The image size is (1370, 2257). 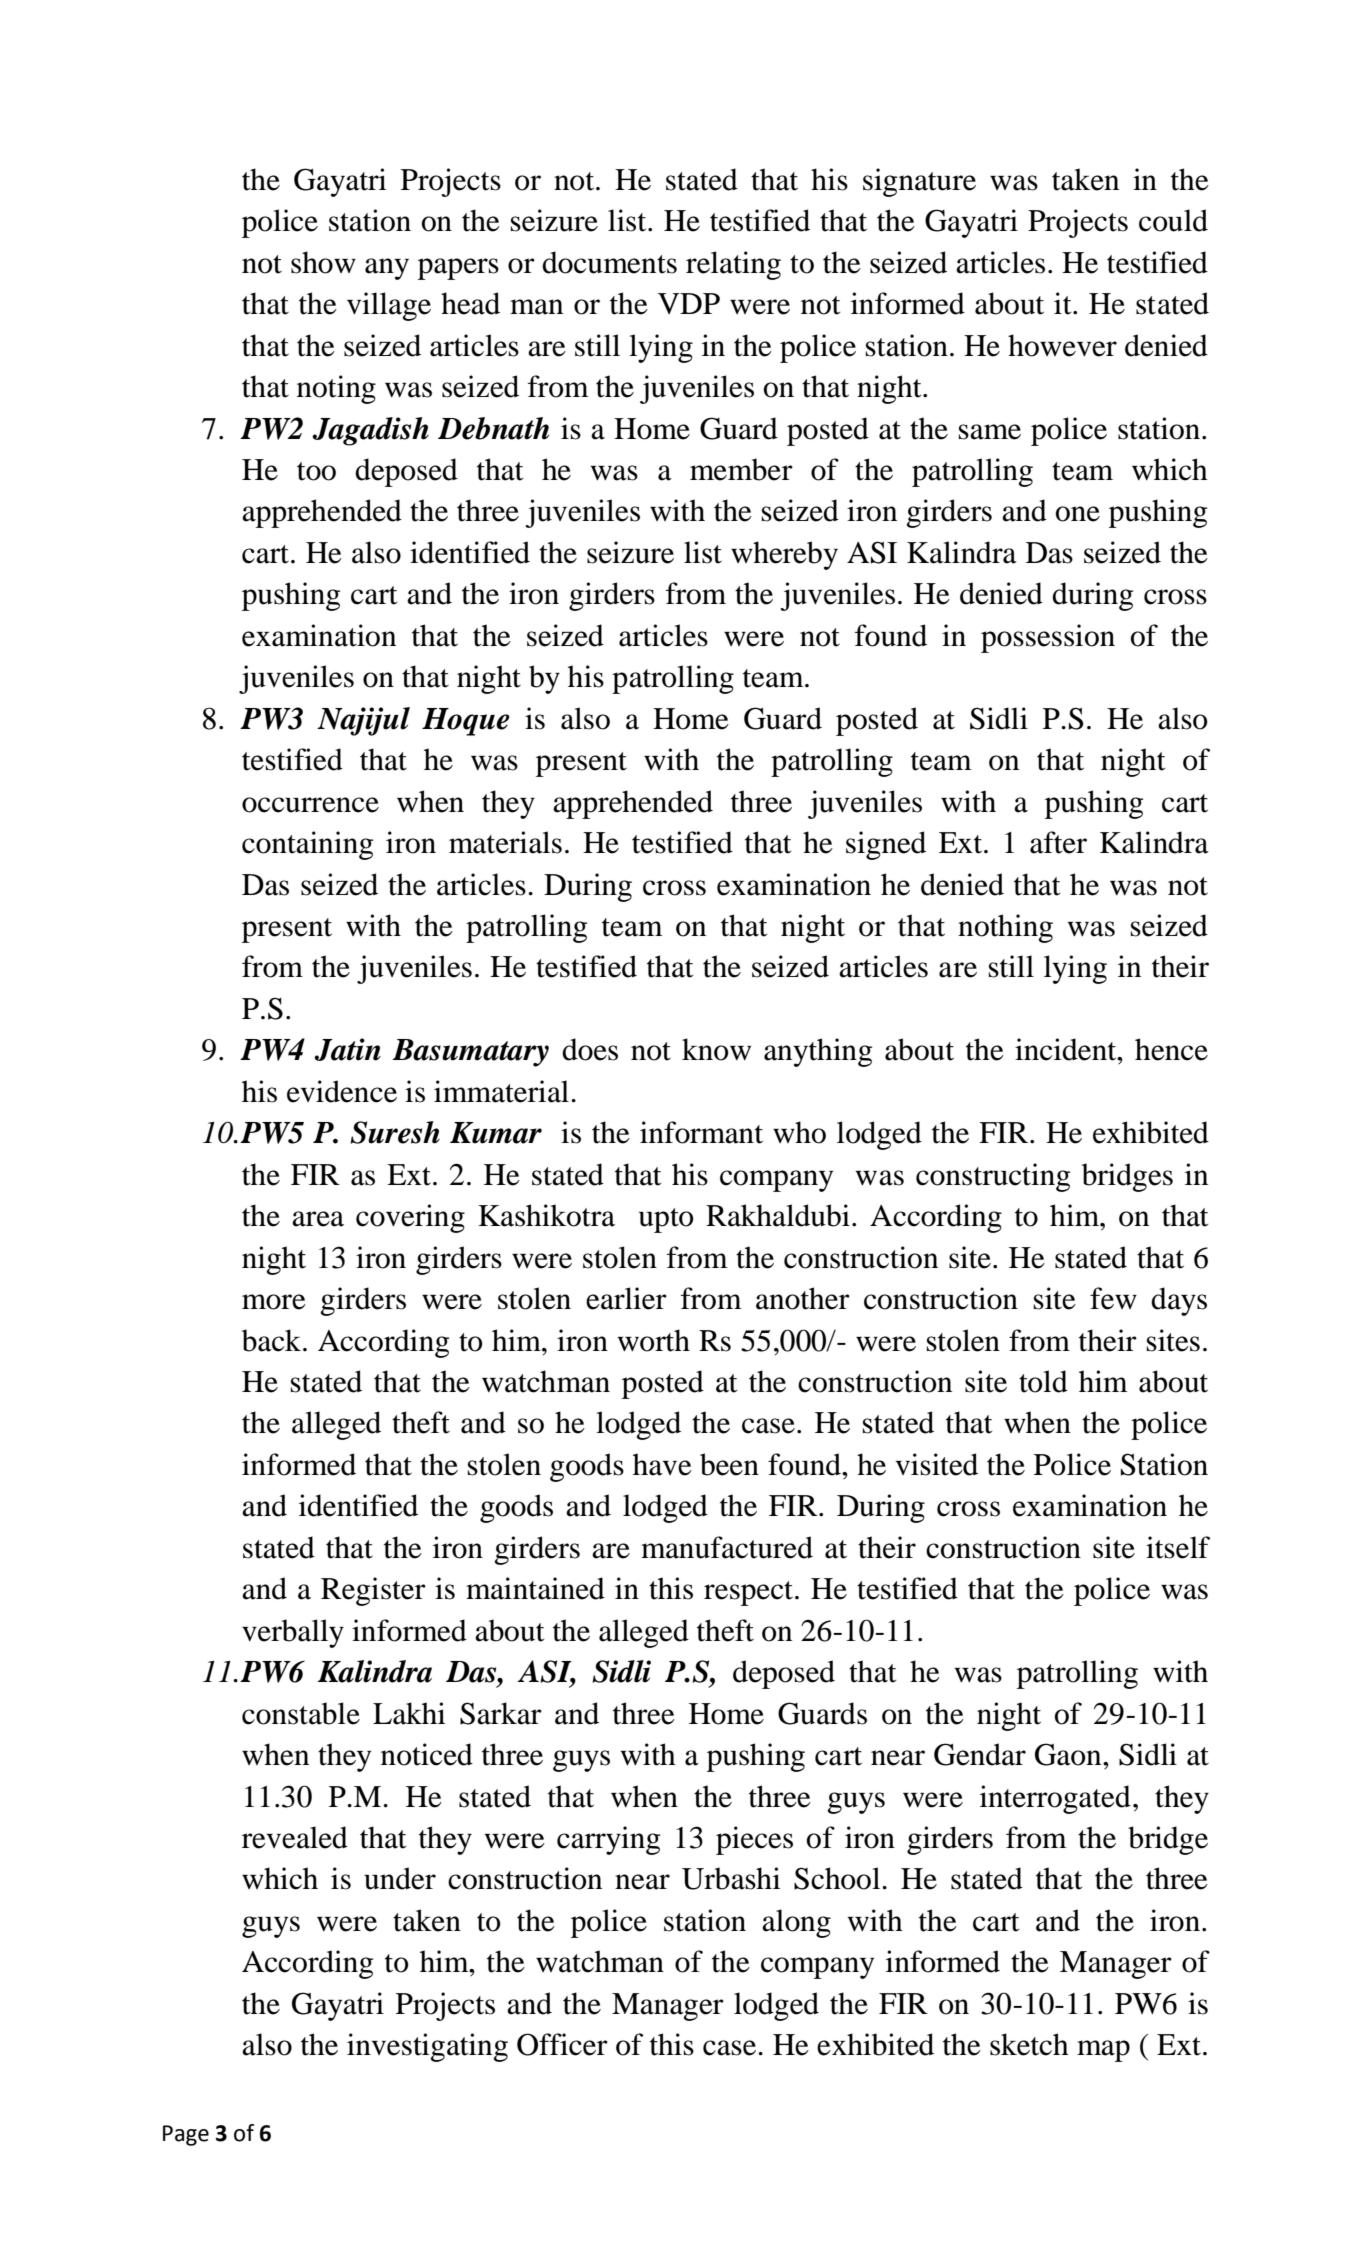 What do you see at coordinates (733, 265) in the image?
I see `relating` at bounding box center [733, 265].
